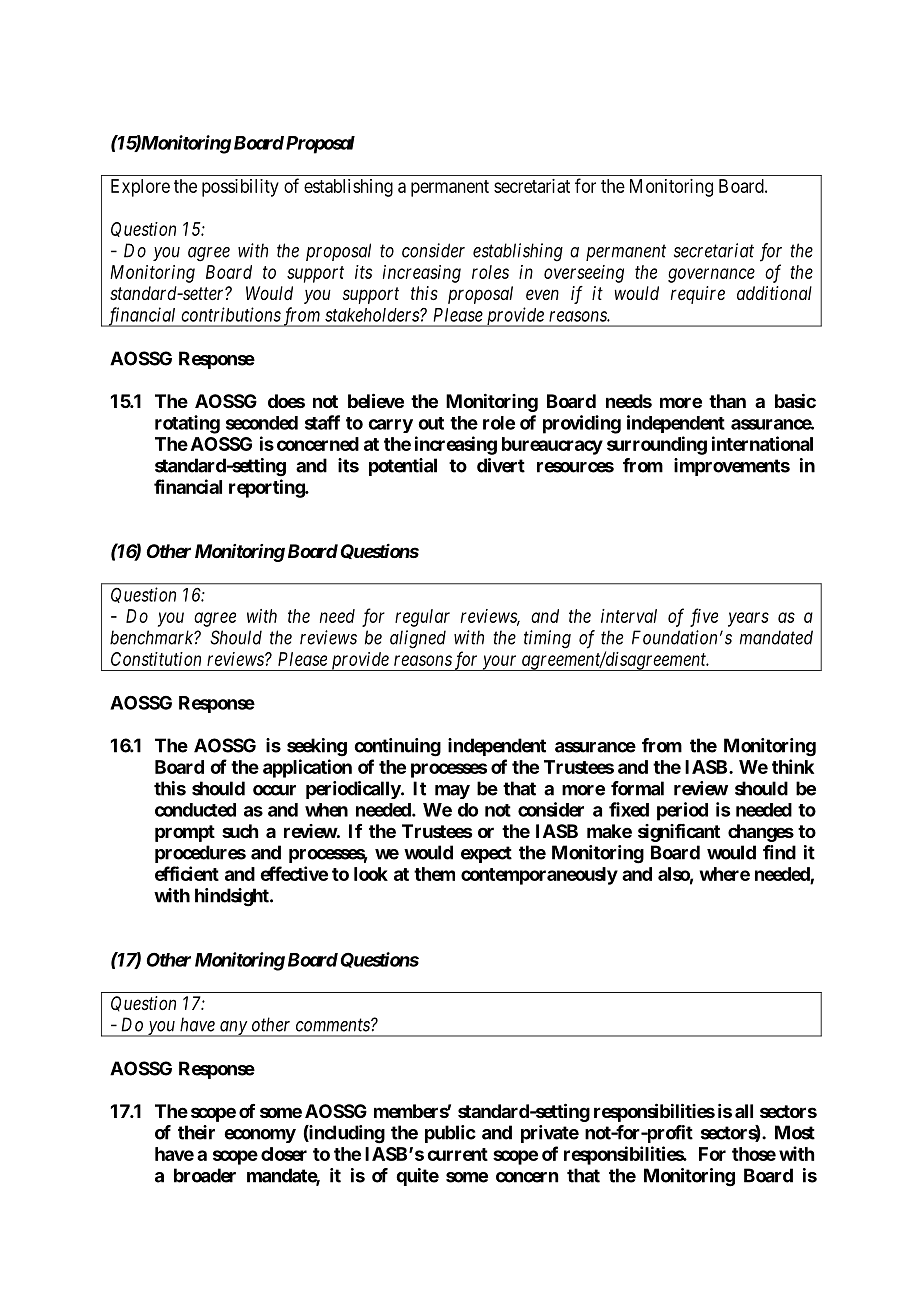  Describe the element at coordinates (704, 617) in the document. I see `five` at that location.
